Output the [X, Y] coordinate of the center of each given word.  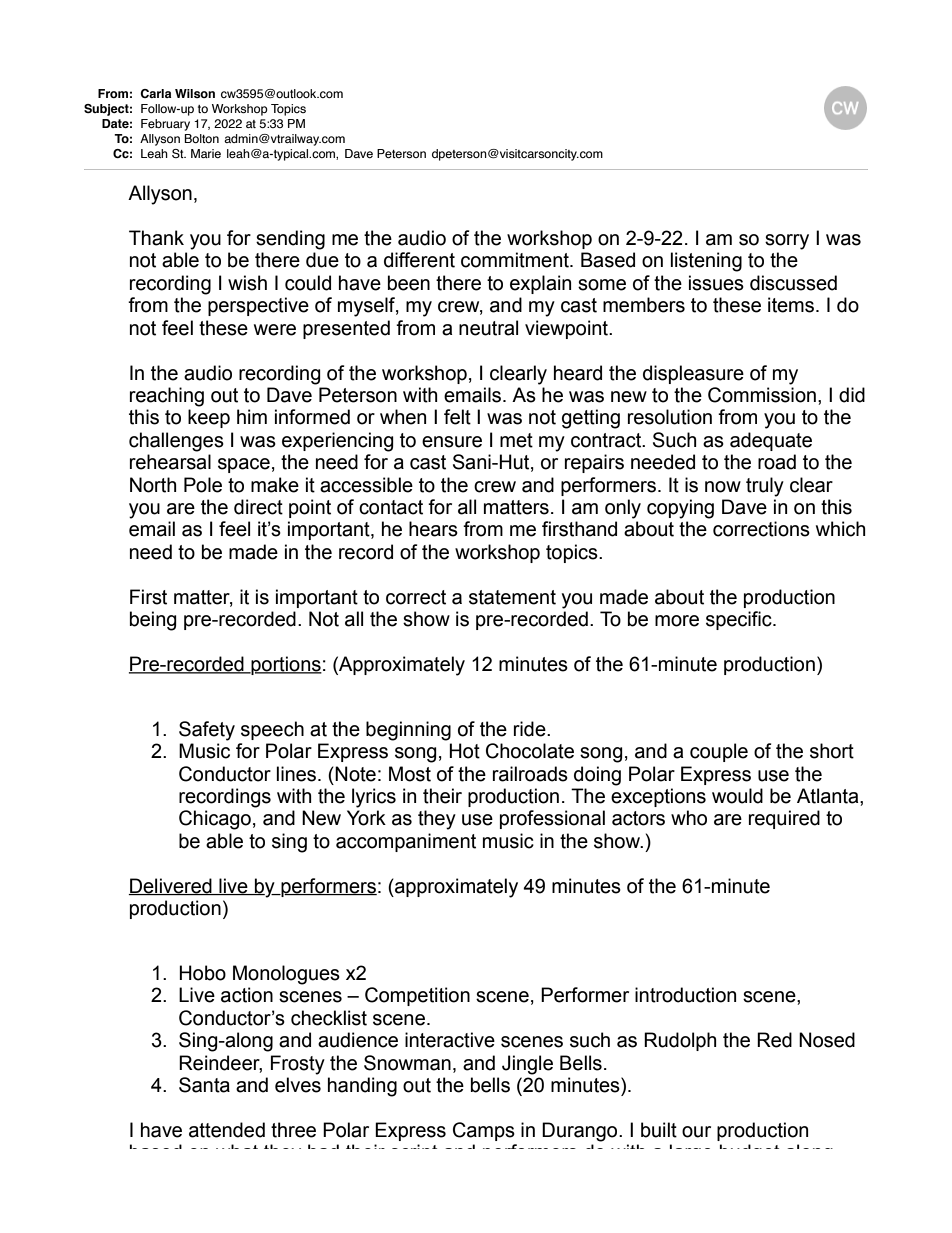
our [696, 1132]
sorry [787, 242]
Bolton [201, 138]
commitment [516, 260]
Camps [484, 1131]
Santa [204, 1085]
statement [512, 597]
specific [740, 620]
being [153, 621]
